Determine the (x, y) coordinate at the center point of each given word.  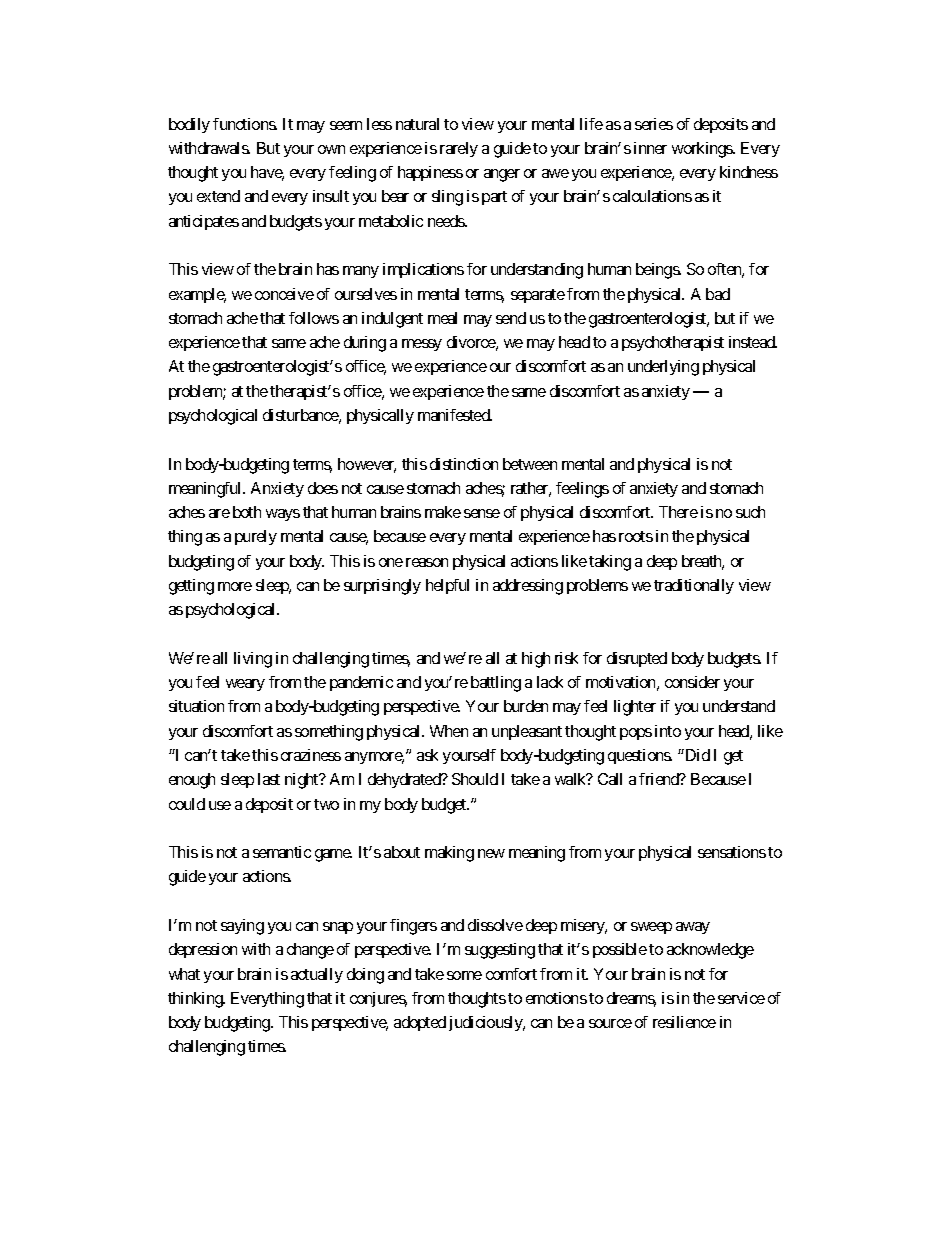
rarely (459, 149)
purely (256, 537)
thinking (196, 1000)
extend (218, 196)
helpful (447, 586)
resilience (684, 1022)
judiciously (486, 1023)
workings (703, 150)
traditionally (694, 586)
